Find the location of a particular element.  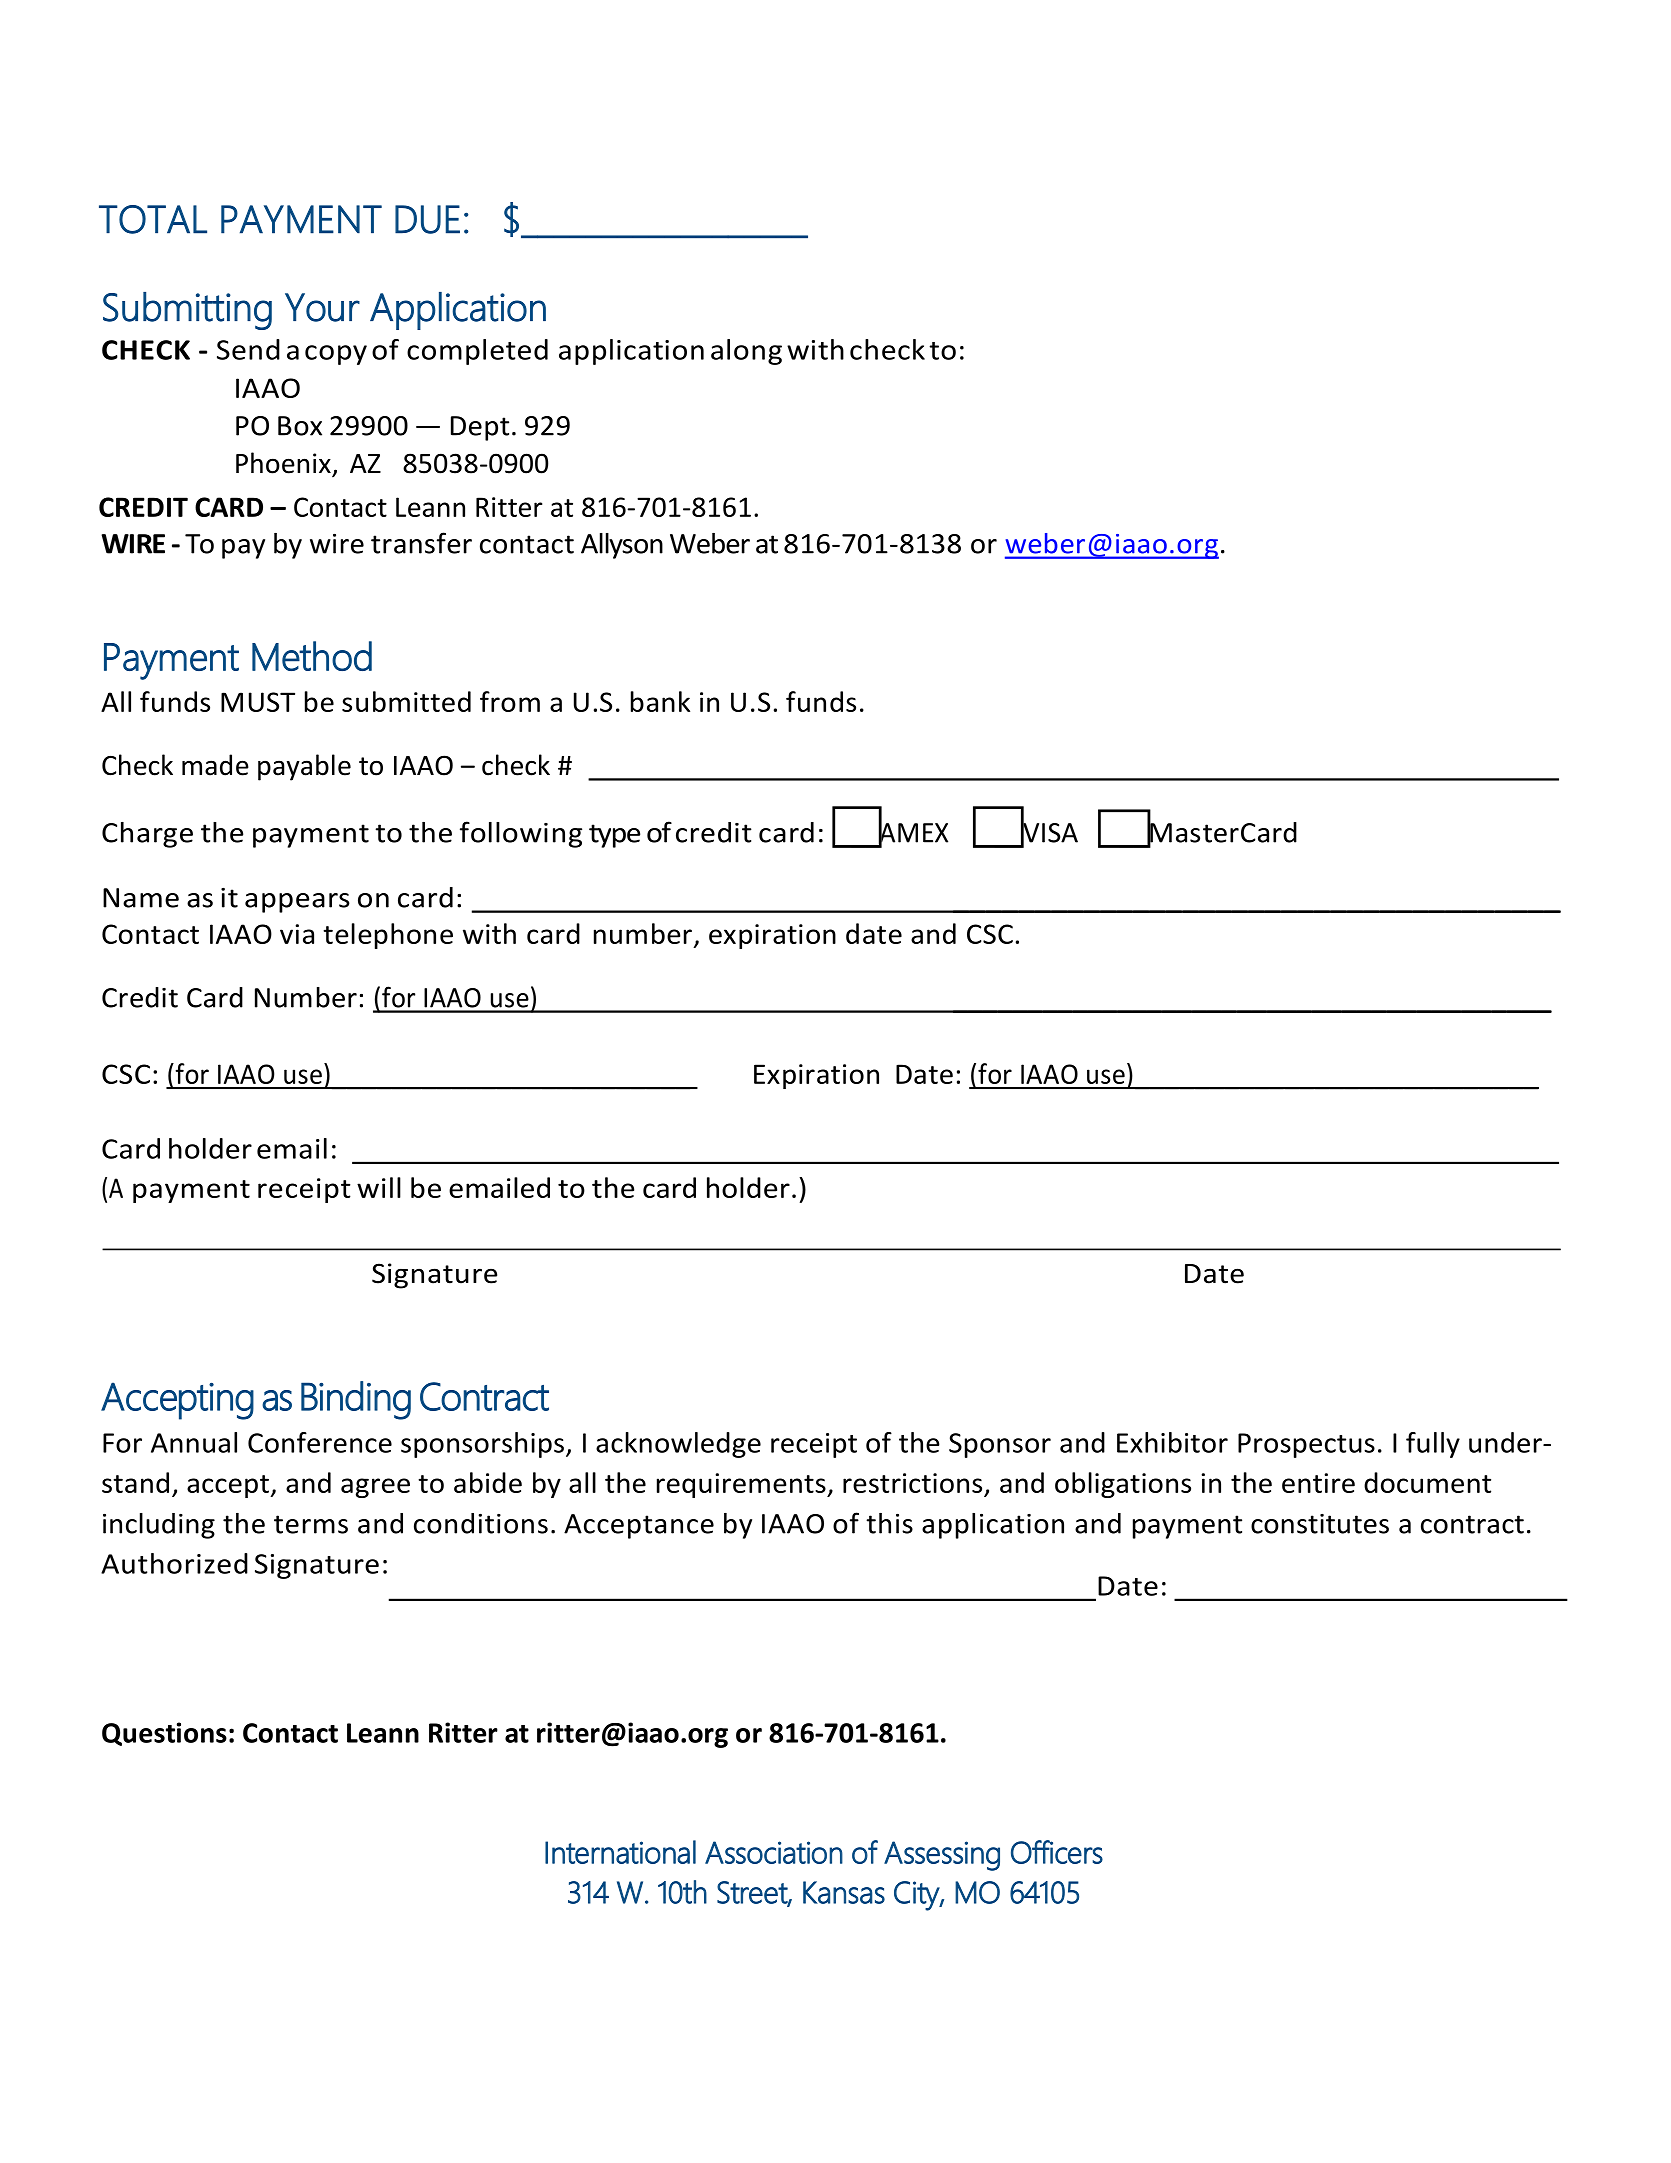

Your is located at coordinates (322, 307).
